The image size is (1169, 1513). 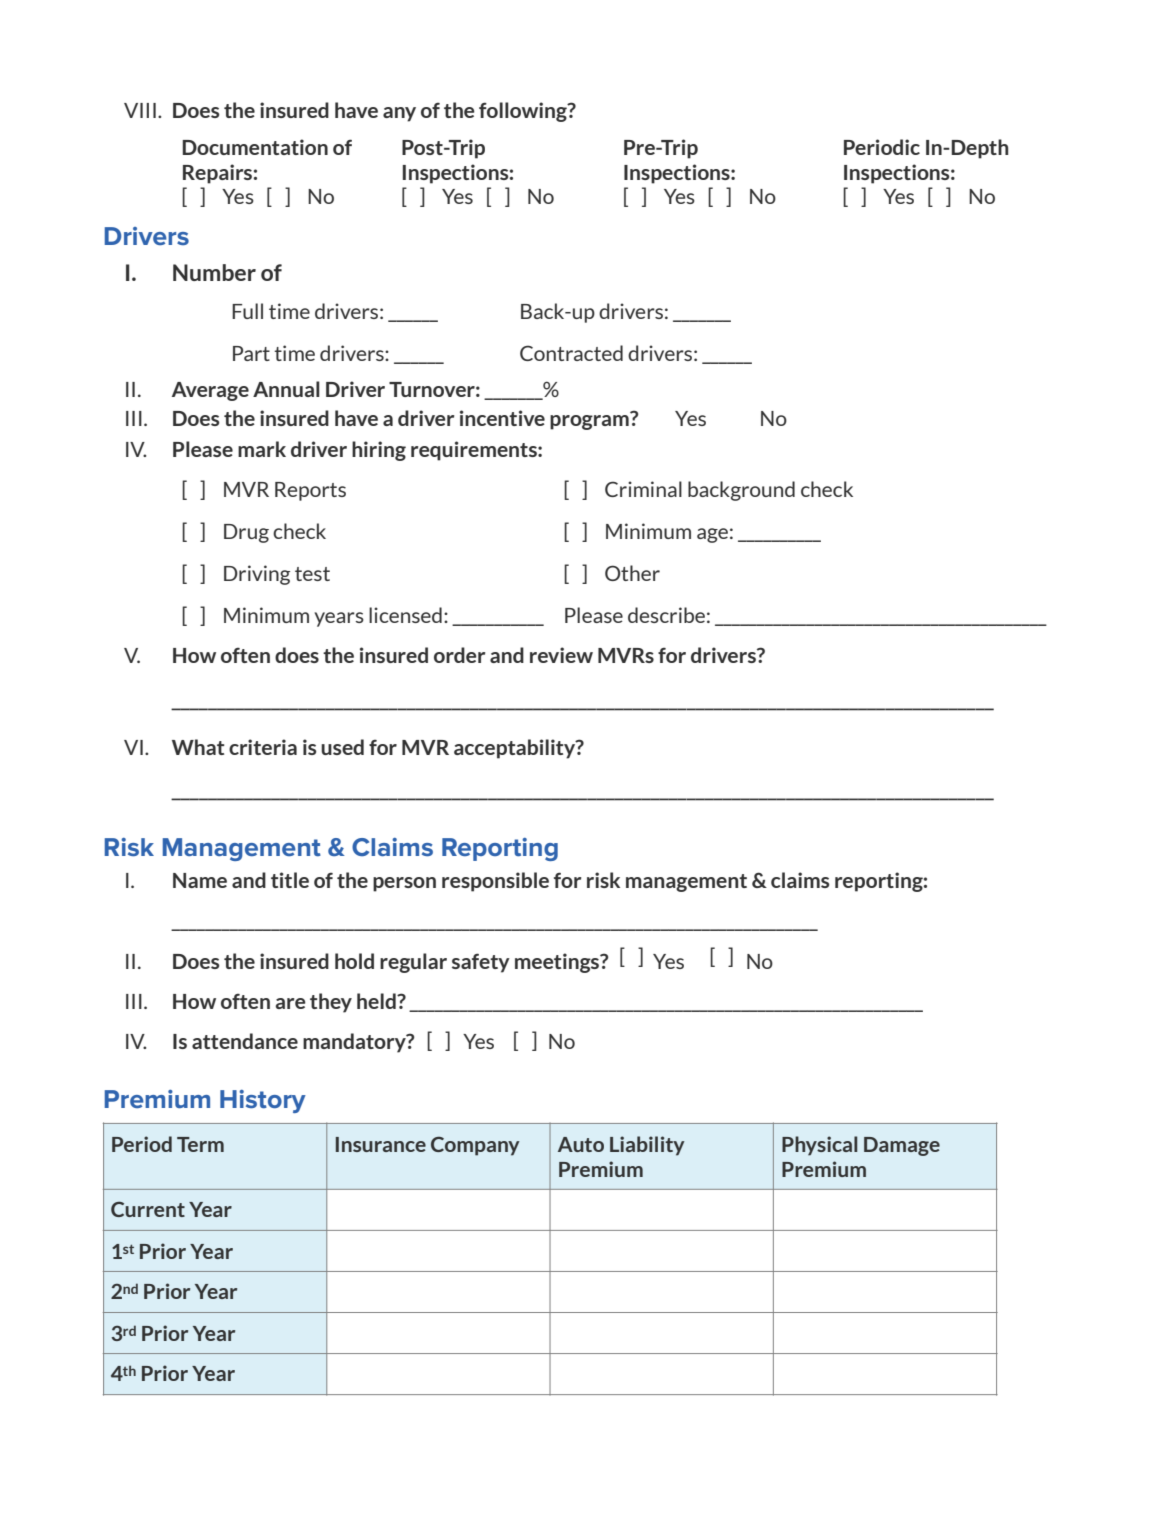 I want to click on Contracted, so click(x=571, y=353).
